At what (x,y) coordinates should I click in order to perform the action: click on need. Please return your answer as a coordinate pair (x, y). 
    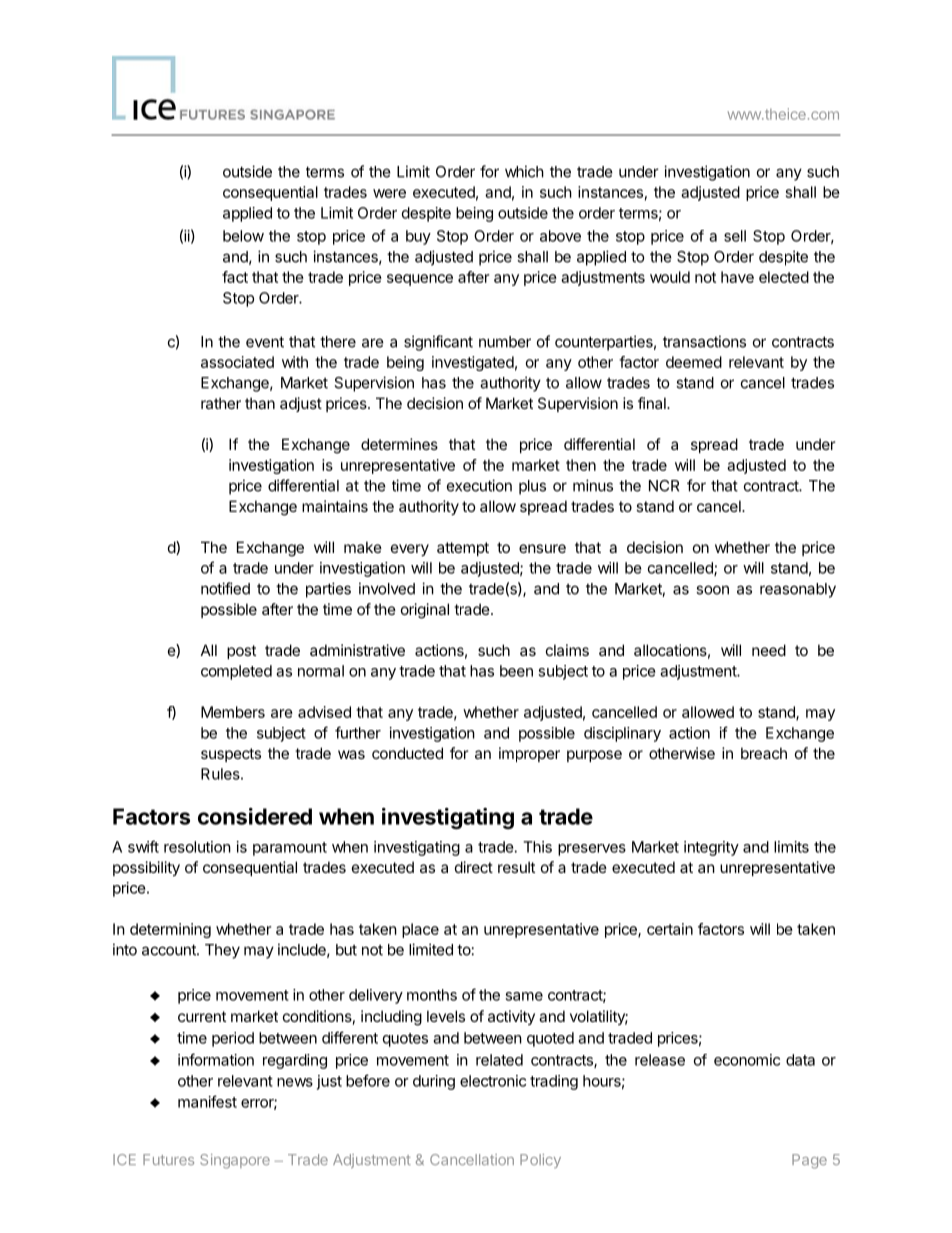
    Looking at the image, I should click on (769, 650).
